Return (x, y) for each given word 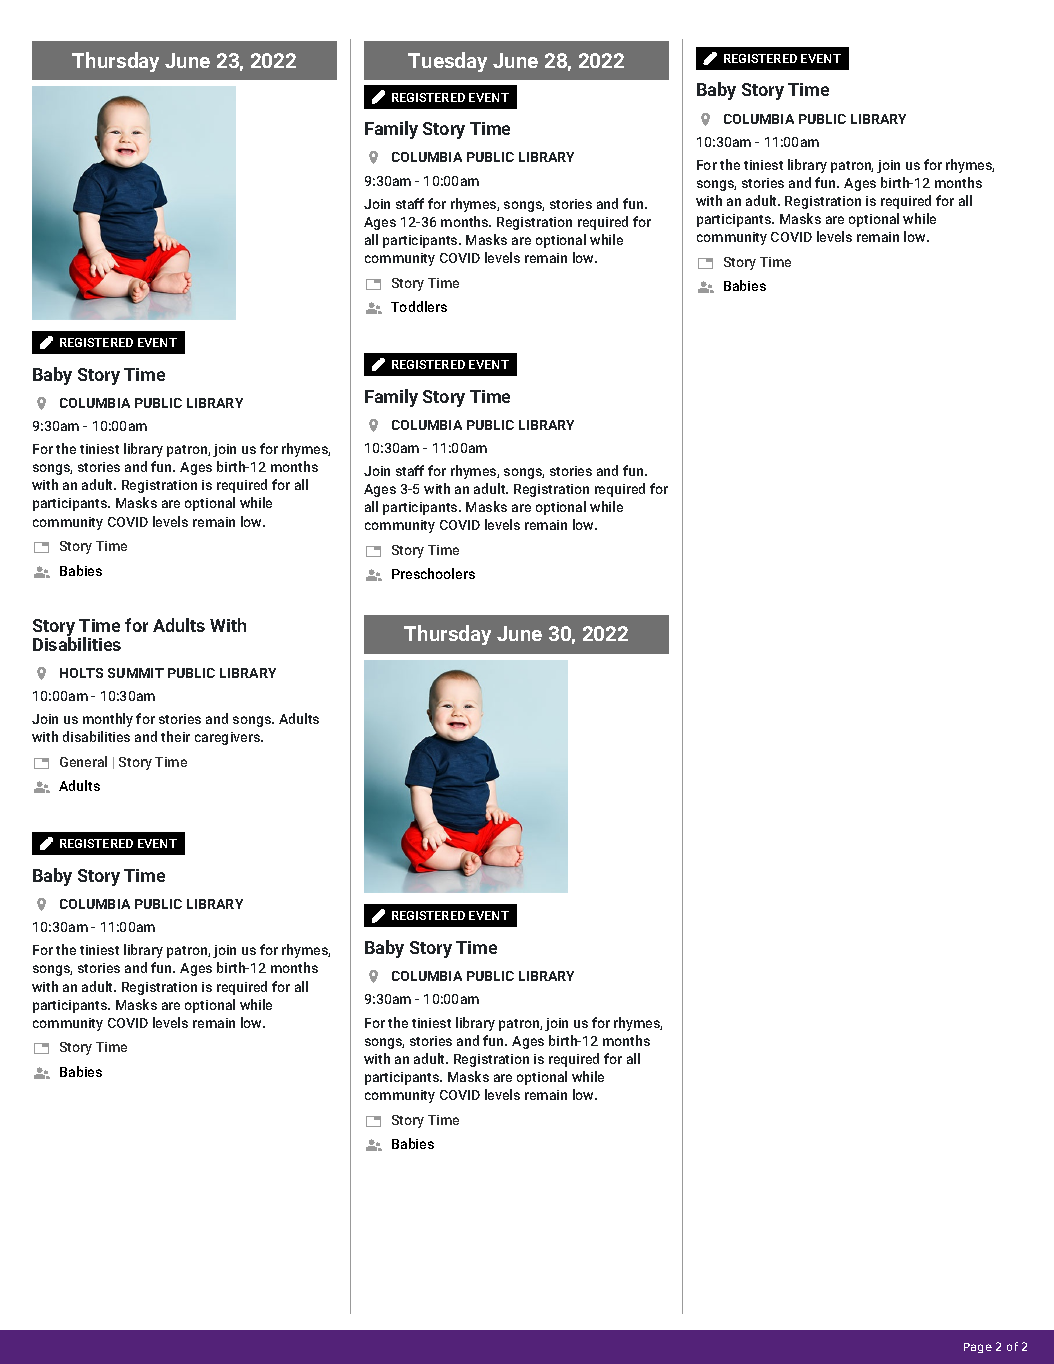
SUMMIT (136, 673)
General (83, 761)
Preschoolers (433, 573)
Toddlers (419, 306)
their (175, 736)
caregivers (228, 738)
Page (978, 1348)
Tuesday (447, 62)
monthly (108, 720)
